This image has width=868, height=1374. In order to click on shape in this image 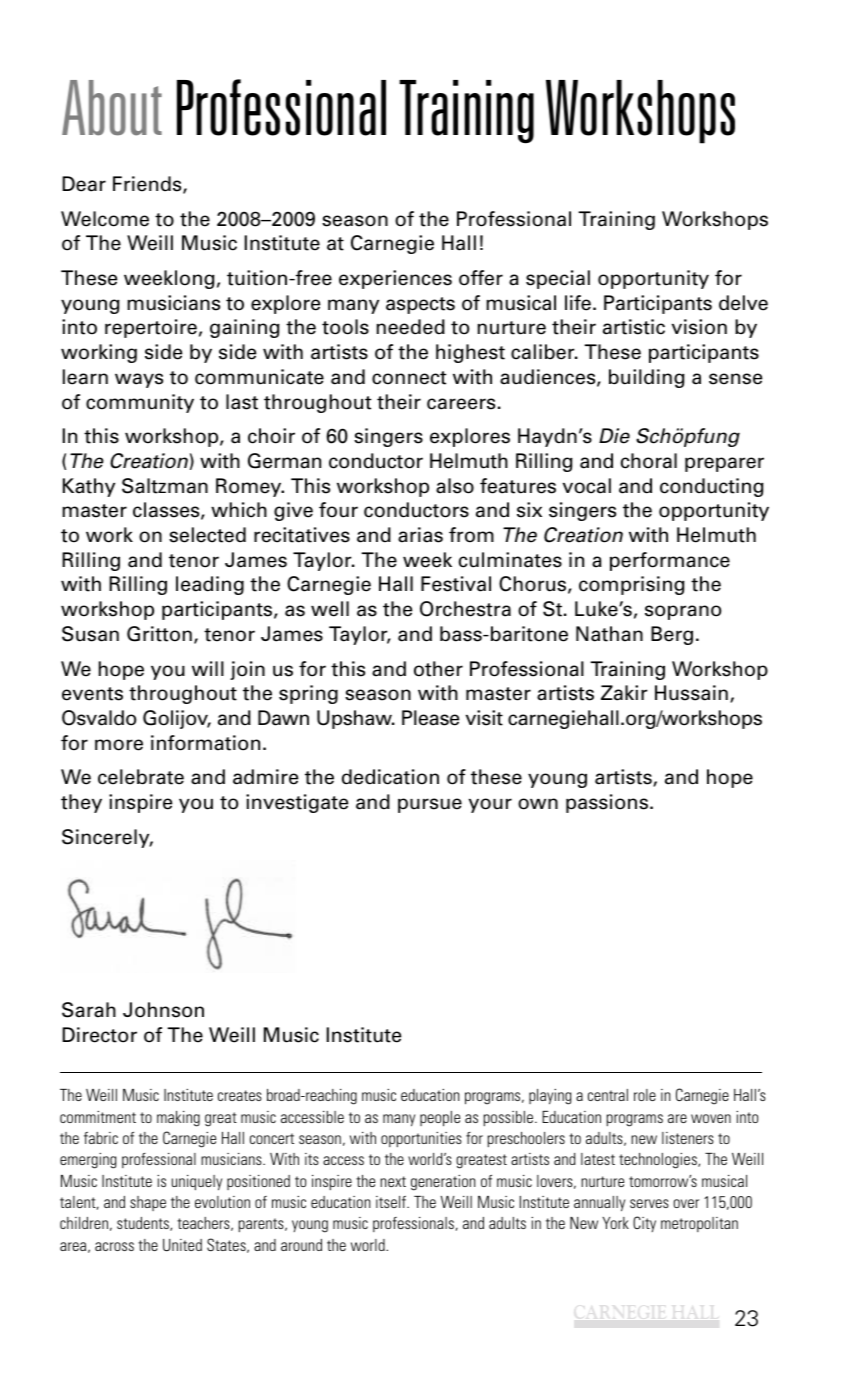, I will do `click(148, 1203)`.
